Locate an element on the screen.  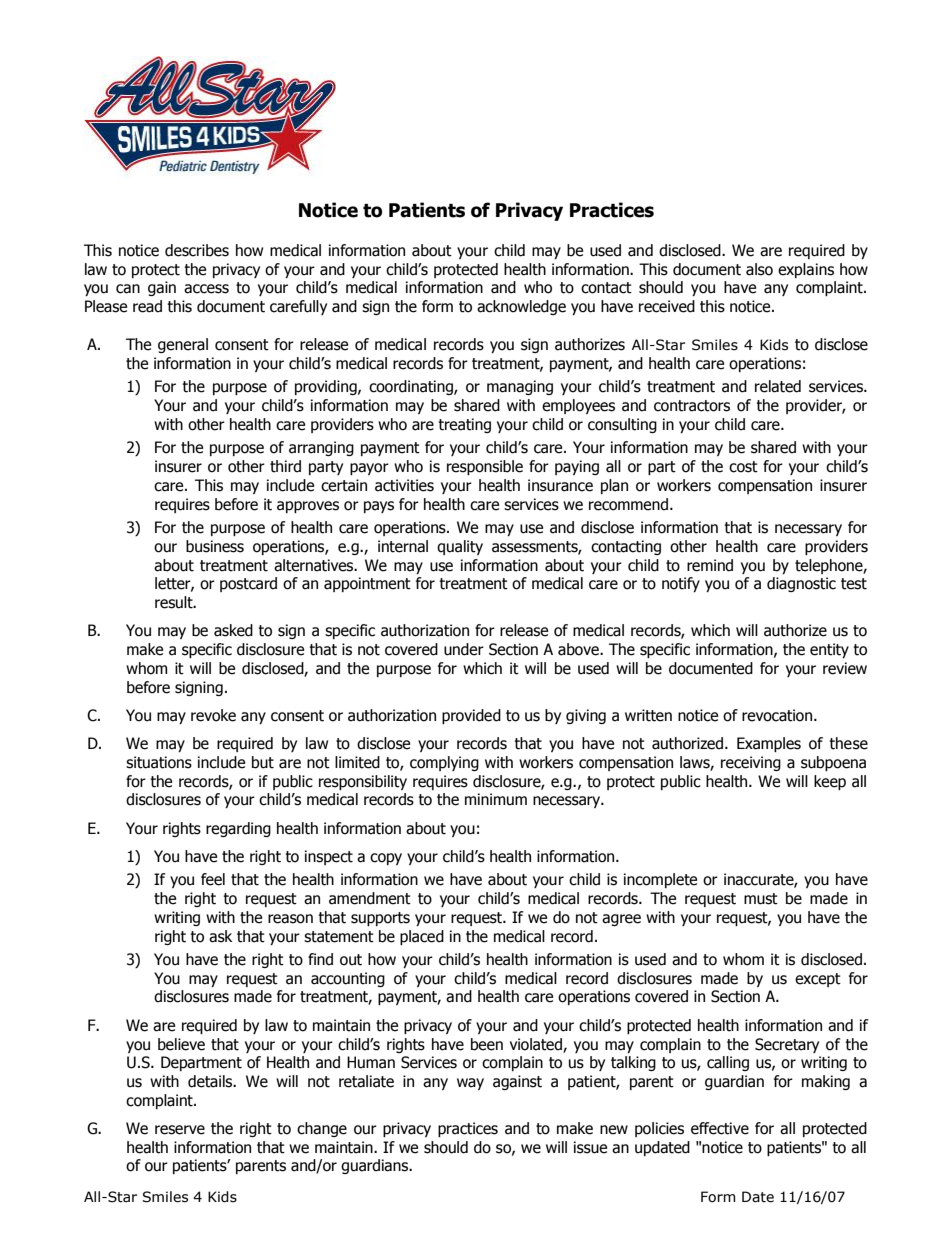
also is located at coordinates (759, 269).
